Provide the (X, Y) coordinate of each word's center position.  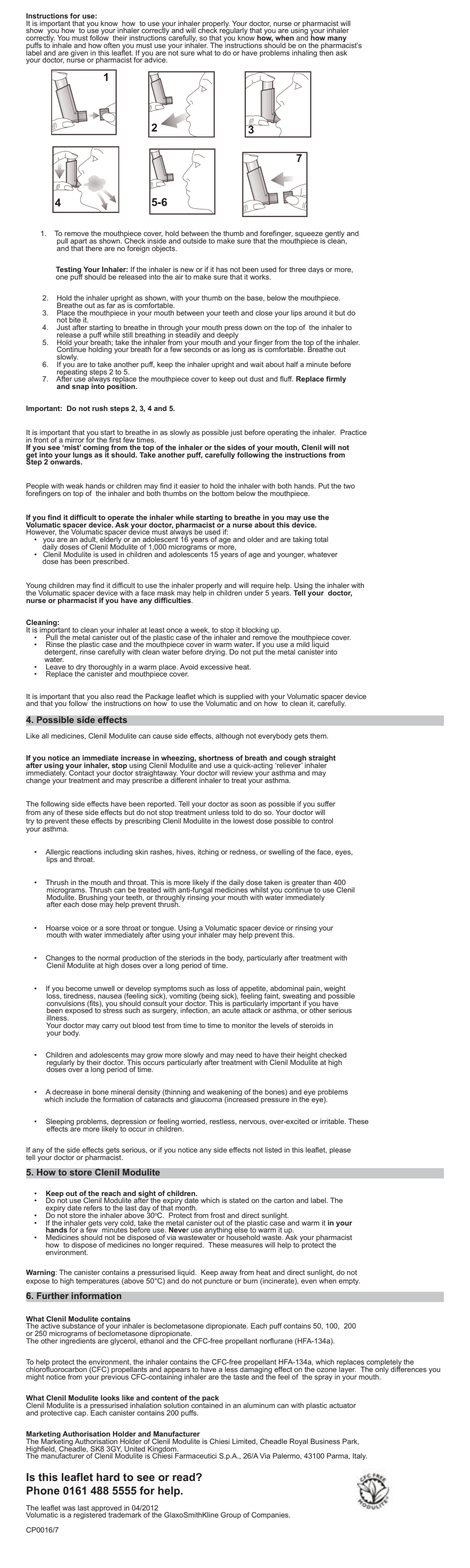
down (253, 327)
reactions (87, 852)
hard (108, 1477)
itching (208, 852)
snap (80, 388)
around (315, 313)
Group (230, 1515)
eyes (344, 853)
